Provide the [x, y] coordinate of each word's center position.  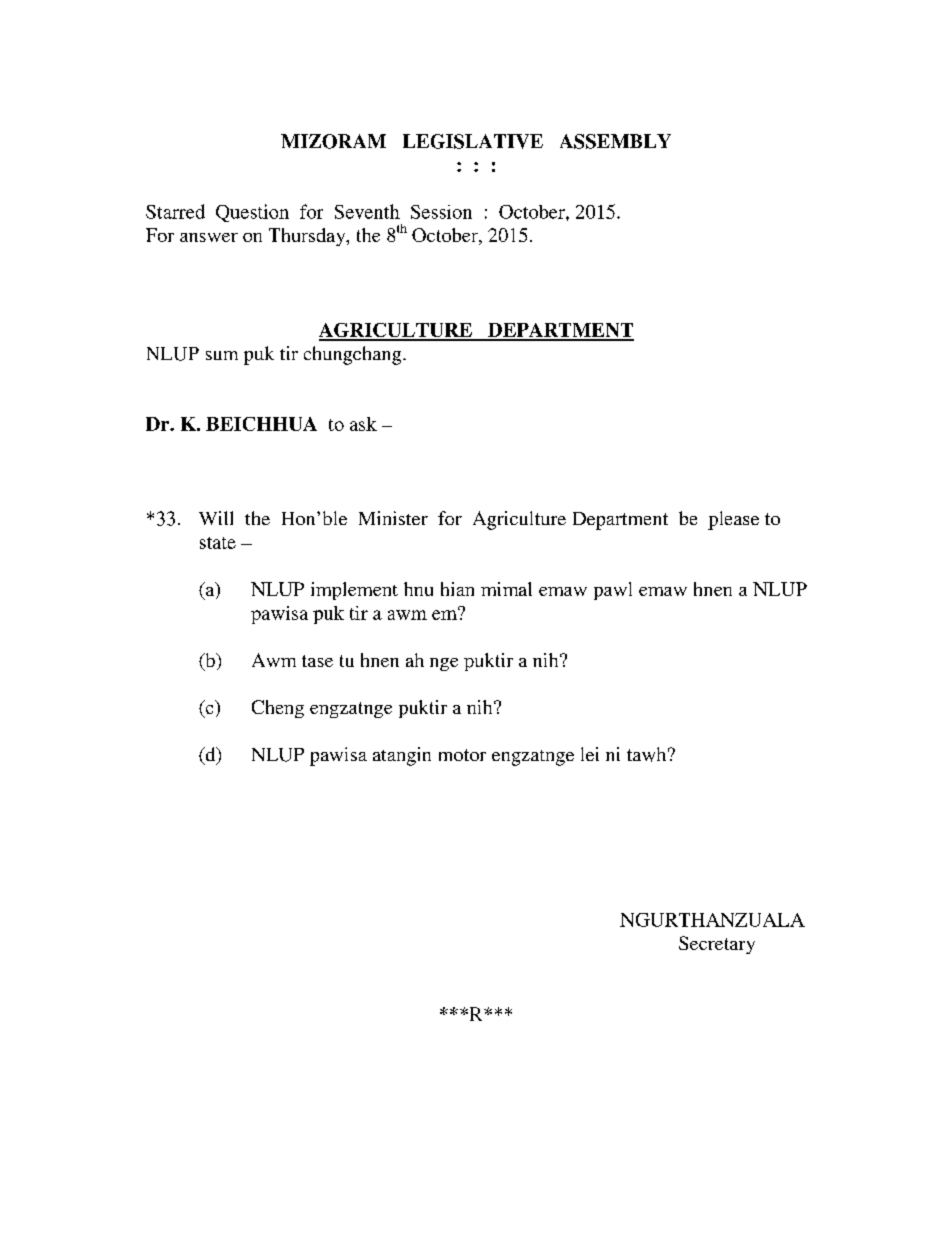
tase [317, 661]
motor [462, 755]
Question [252, 213]
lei [590, 754]
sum [222, 355]
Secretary [717, 945]
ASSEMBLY [615, 141]
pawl [613, 591]
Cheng [278, 709]
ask [363, 424]
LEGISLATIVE [473, 141]
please [733, 520]
